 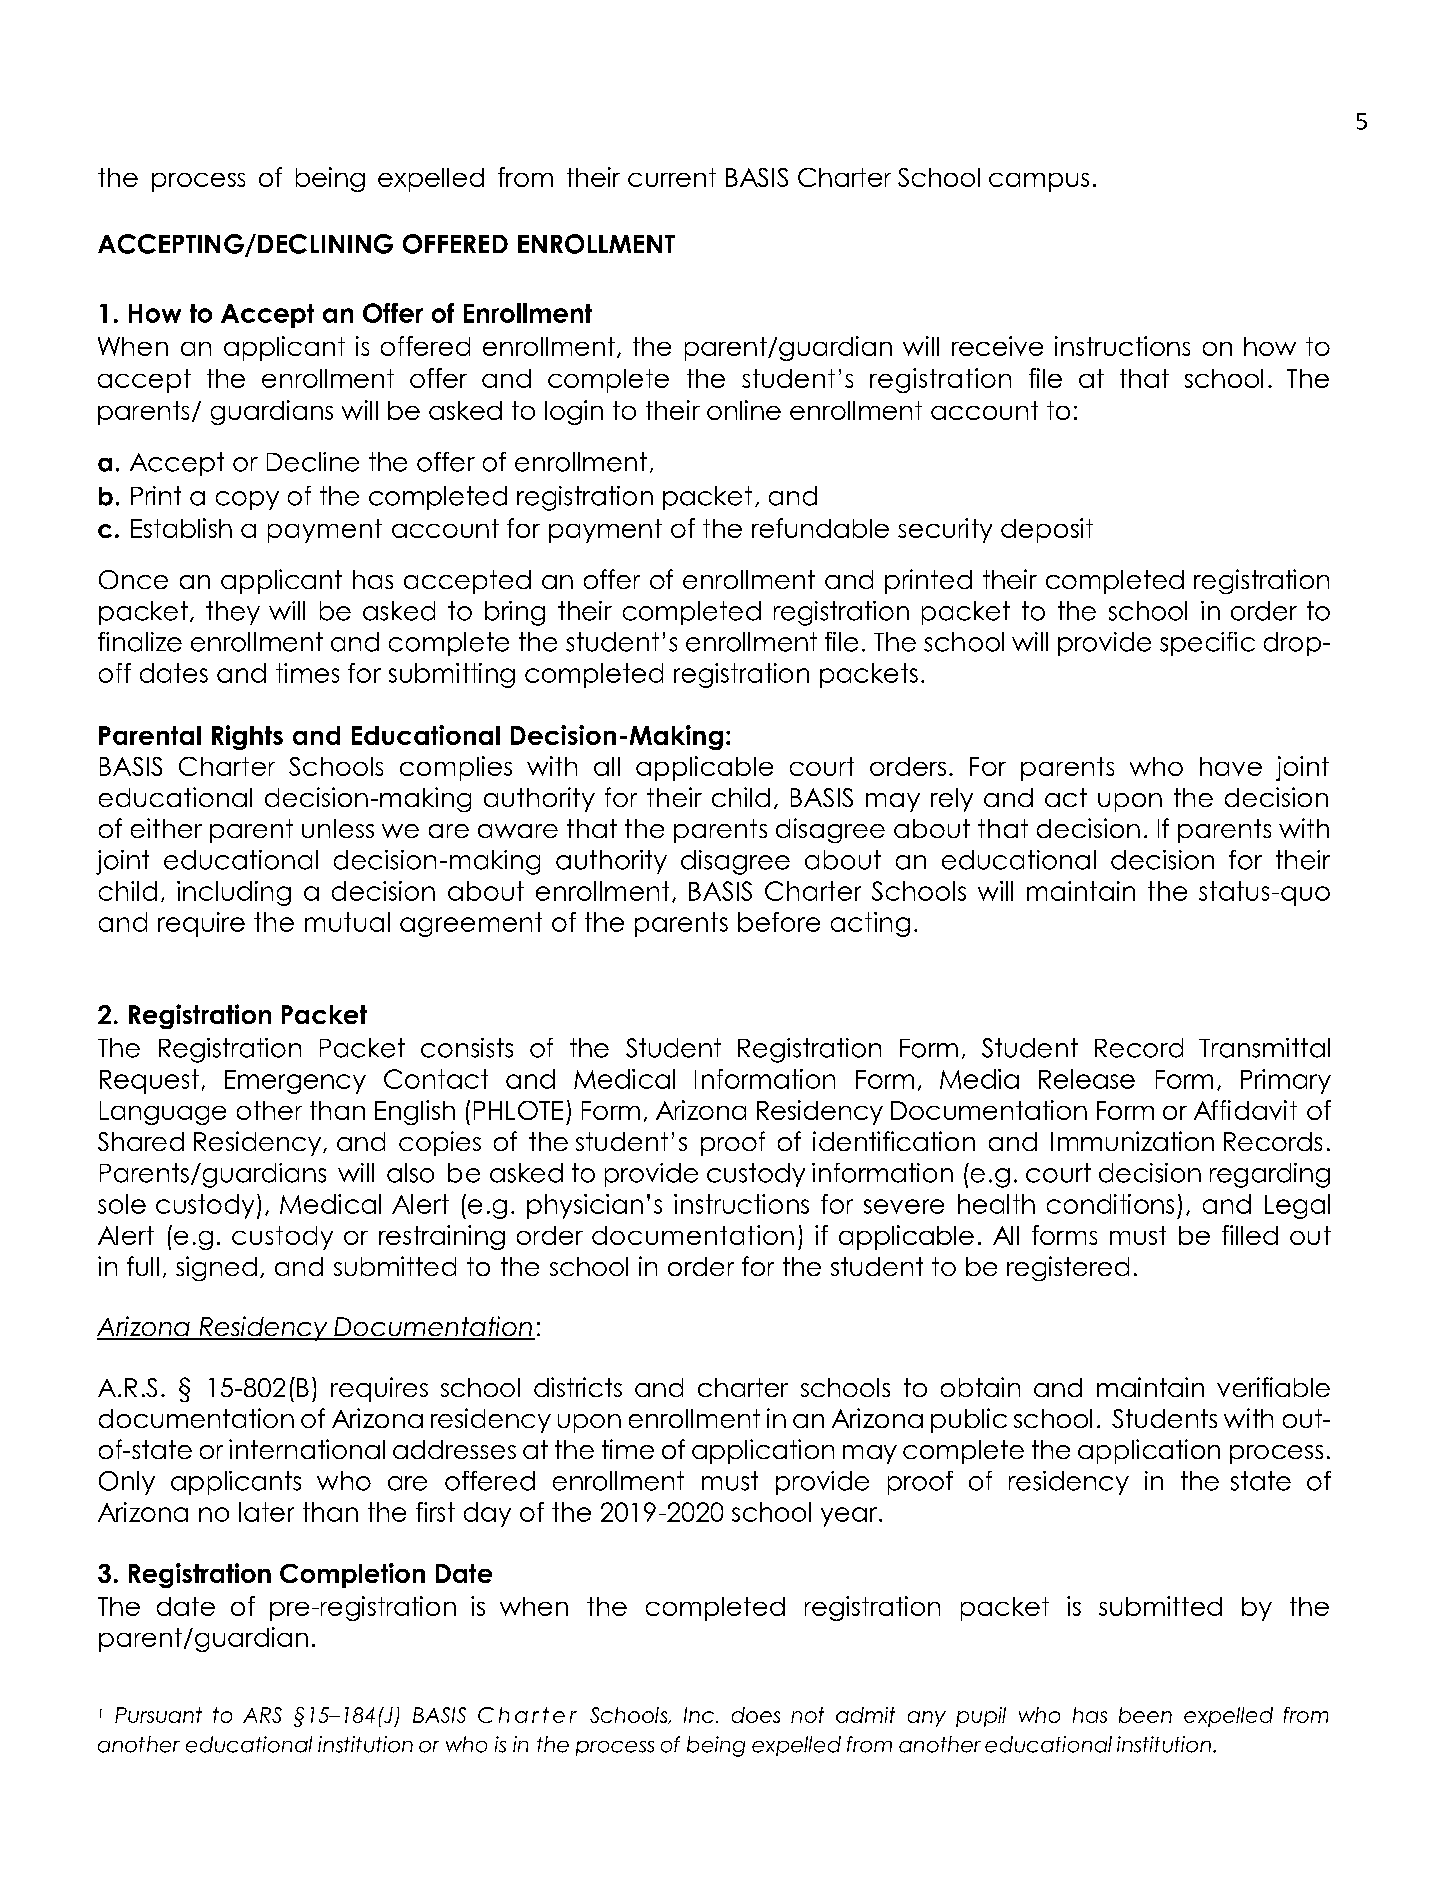 I want to click on before, so click(x=779, y=922).
